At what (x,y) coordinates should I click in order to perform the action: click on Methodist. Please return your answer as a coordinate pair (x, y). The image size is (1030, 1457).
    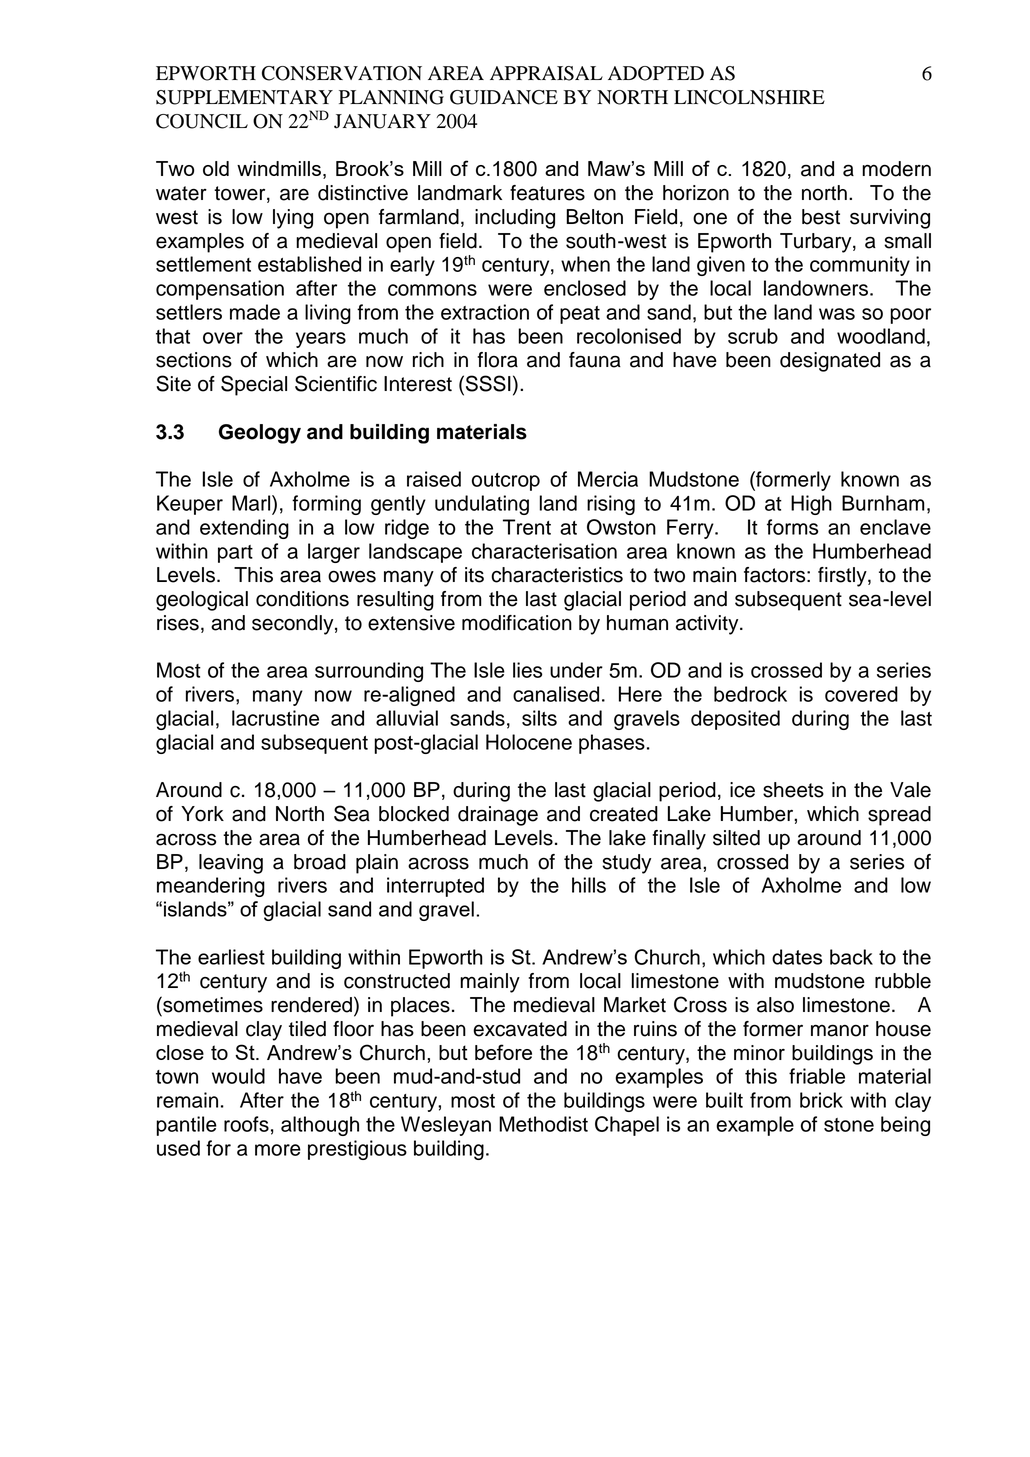
    Looking at the image, I should click on (543, 1124).
